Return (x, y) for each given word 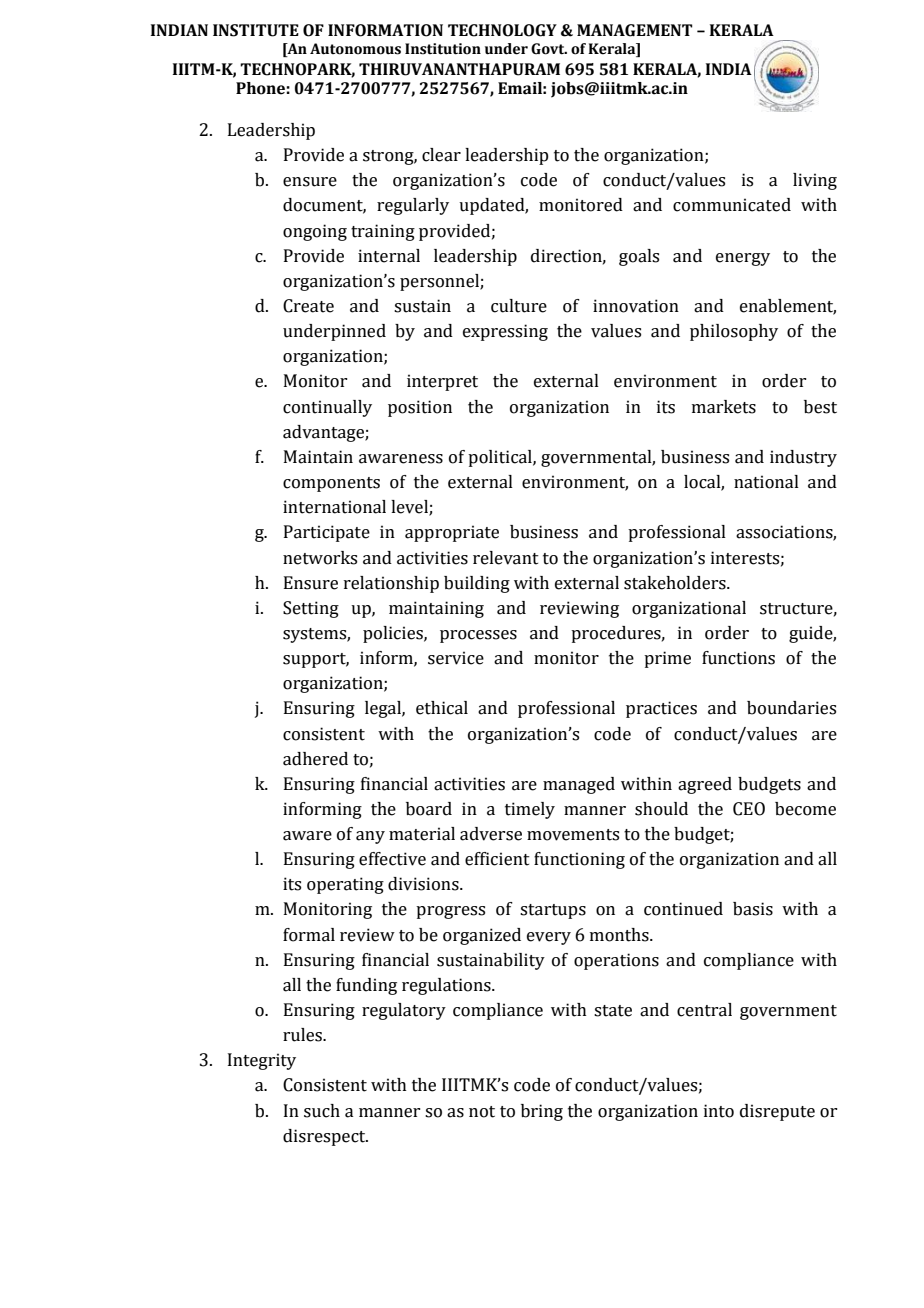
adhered (315, 759)
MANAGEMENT (635, 30)
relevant (506, 558)
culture (519, 306)
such (322, 1111)
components (331, 484)
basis (753, 909)
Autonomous (355, 49)
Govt (549, 49)
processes (478, 636)
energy (743, 259)
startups (553, 911)
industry (803, 458)
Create (308, 306)
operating (345, 885)
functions (738, 658)
